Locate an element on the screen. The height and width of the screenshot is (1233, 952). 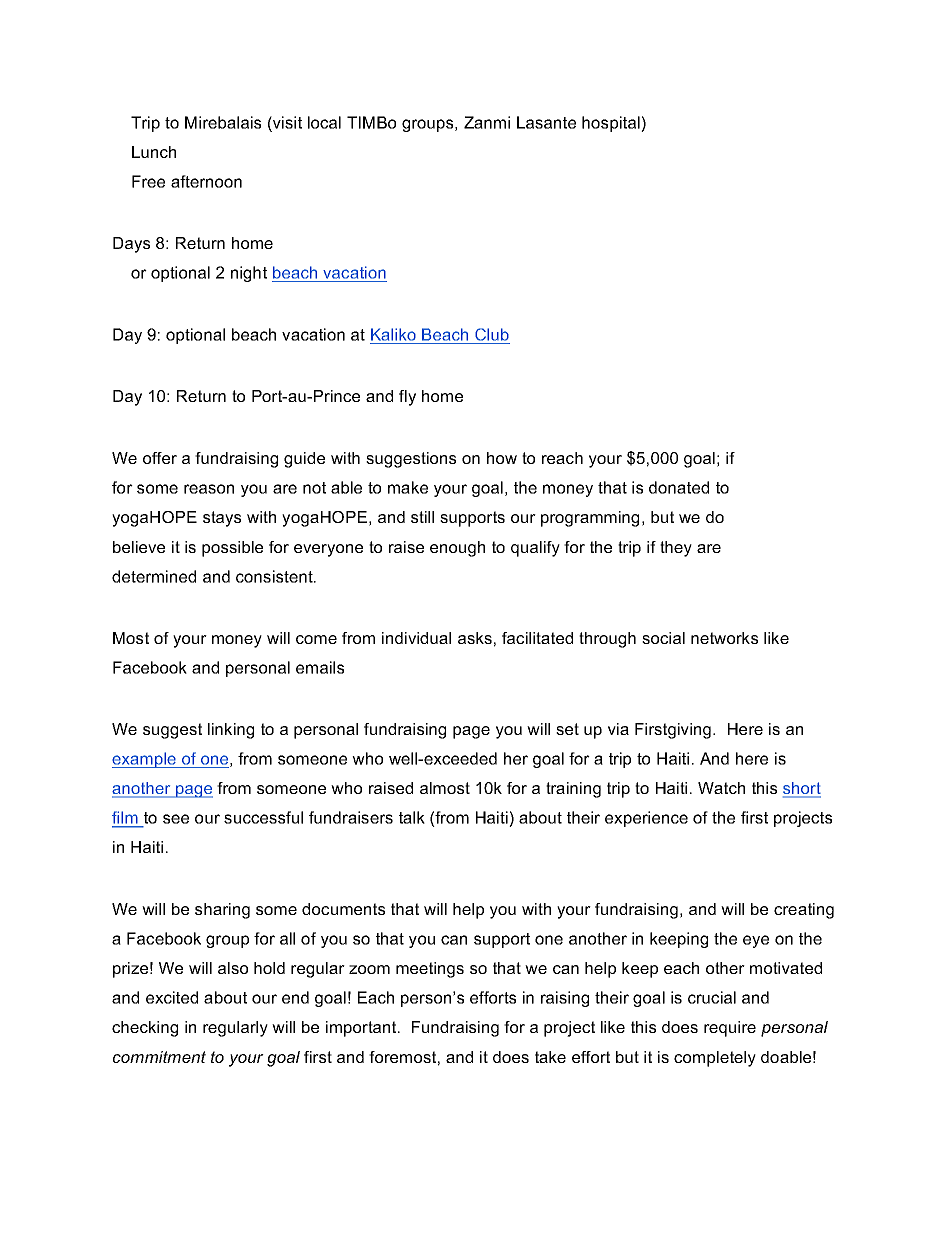
how is located at coordinates (502, 458).
